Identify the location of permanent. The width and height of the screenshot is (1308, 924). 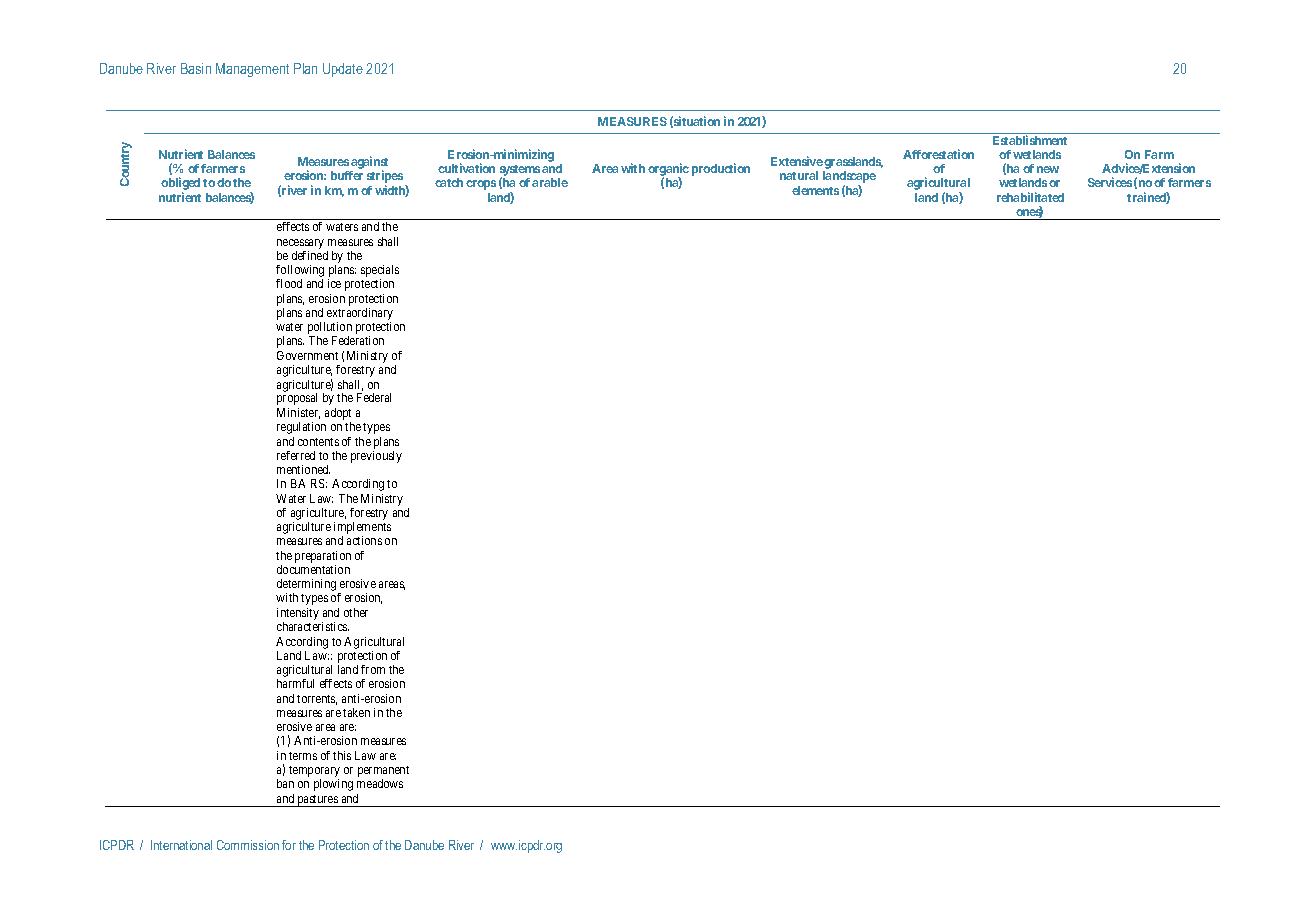
(383, 773).
